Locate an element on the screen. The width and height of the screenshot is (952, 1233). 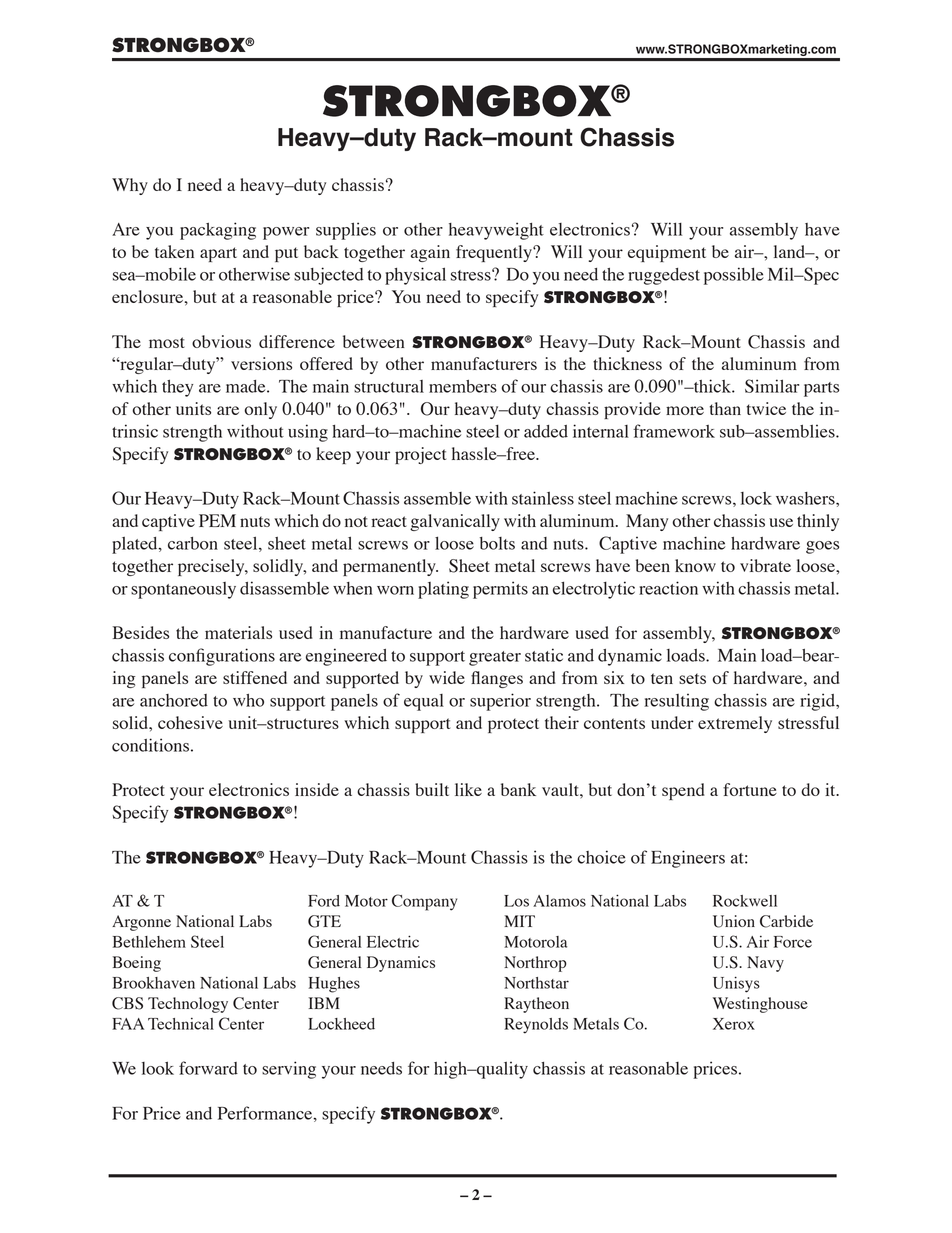
only is located at coordinates (260, 410).
